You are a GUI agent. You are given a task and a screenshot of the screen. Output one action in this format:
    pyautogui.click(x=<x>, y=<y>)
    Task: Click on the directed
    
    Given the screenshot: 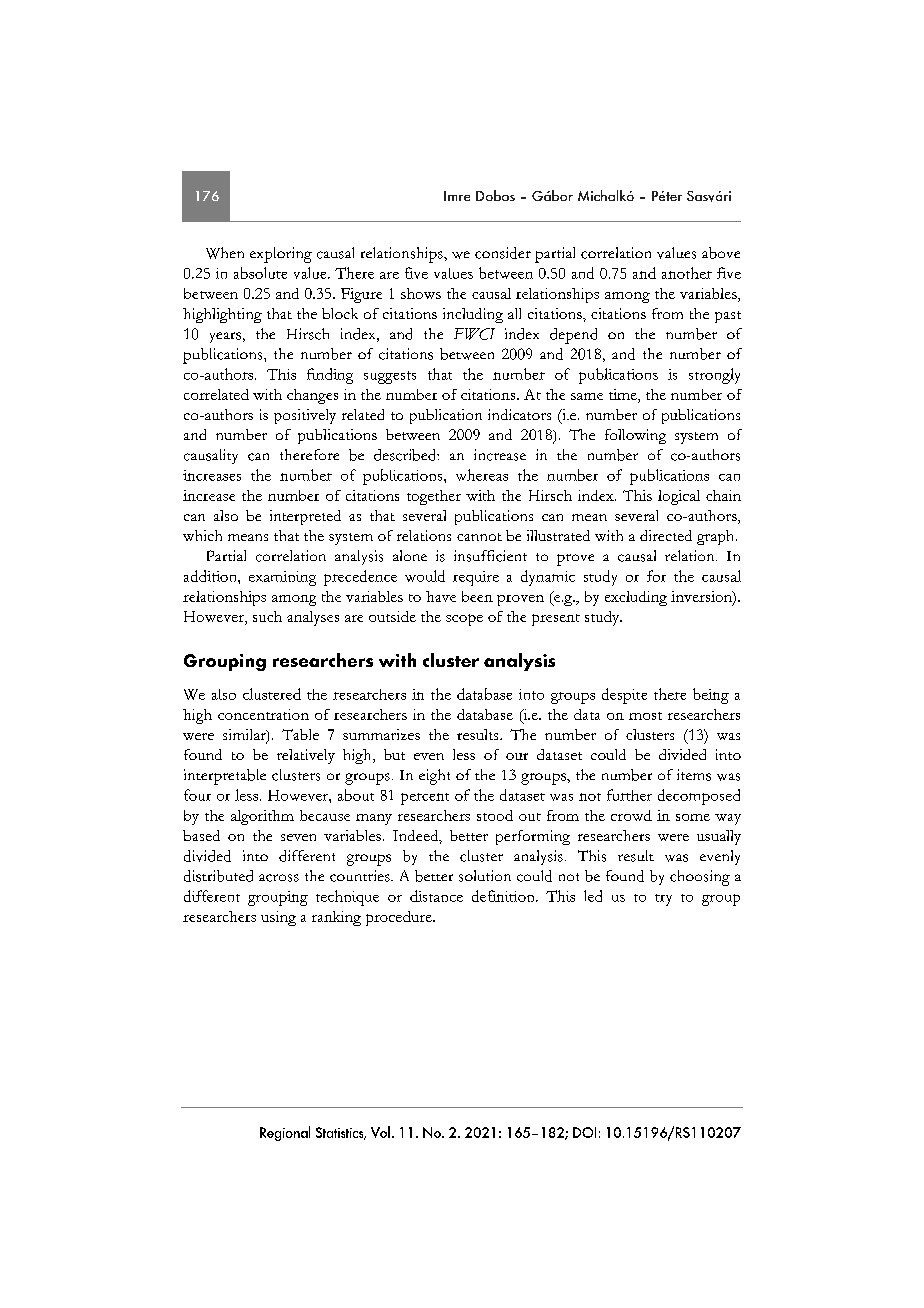 What is the action you would take?
    pyautogui.click(x=666, y=535)
